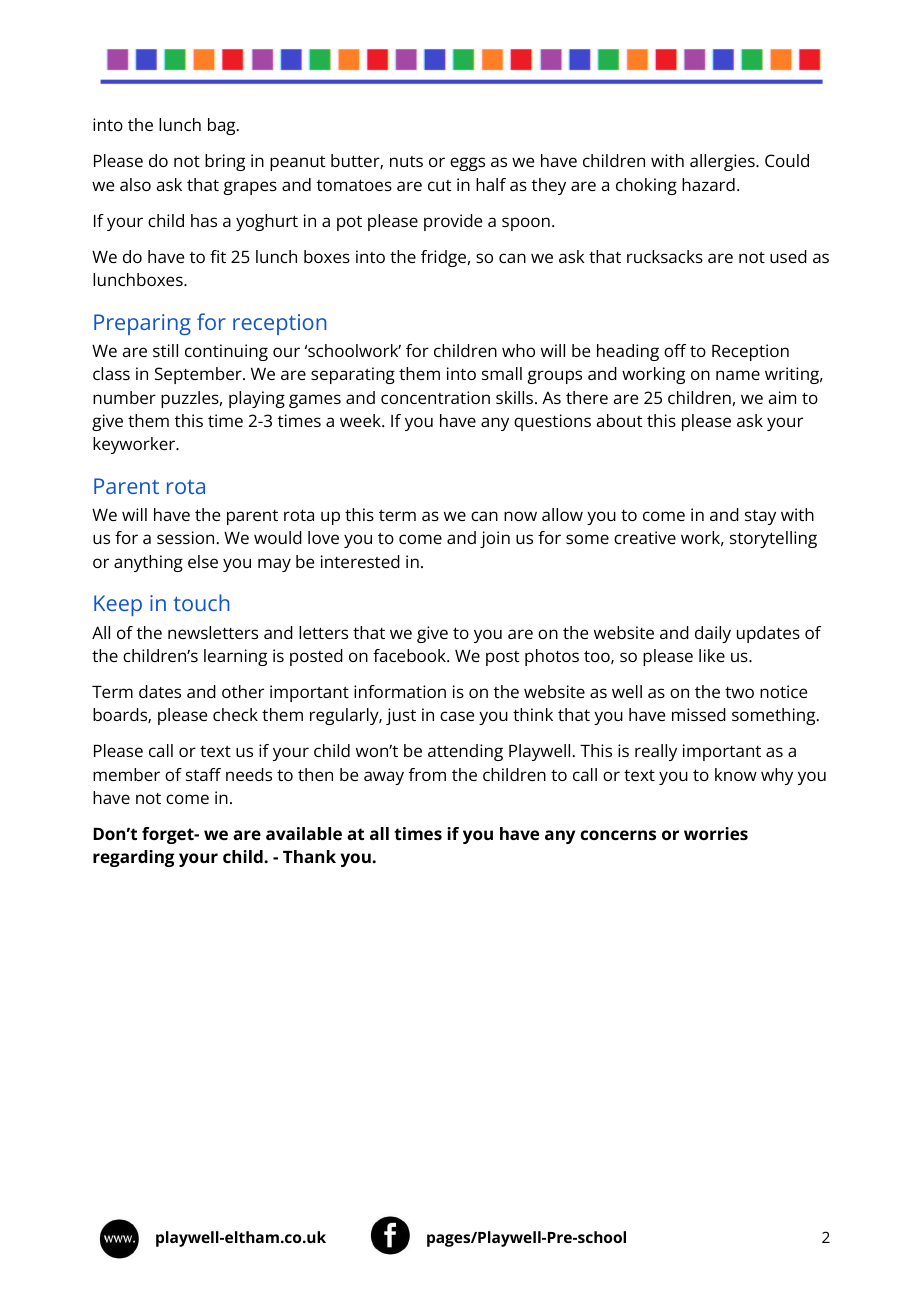 This page has height=1307, width=924. Describe the element at coordinates (225, 162) in the page. I see `bring` at that location.
